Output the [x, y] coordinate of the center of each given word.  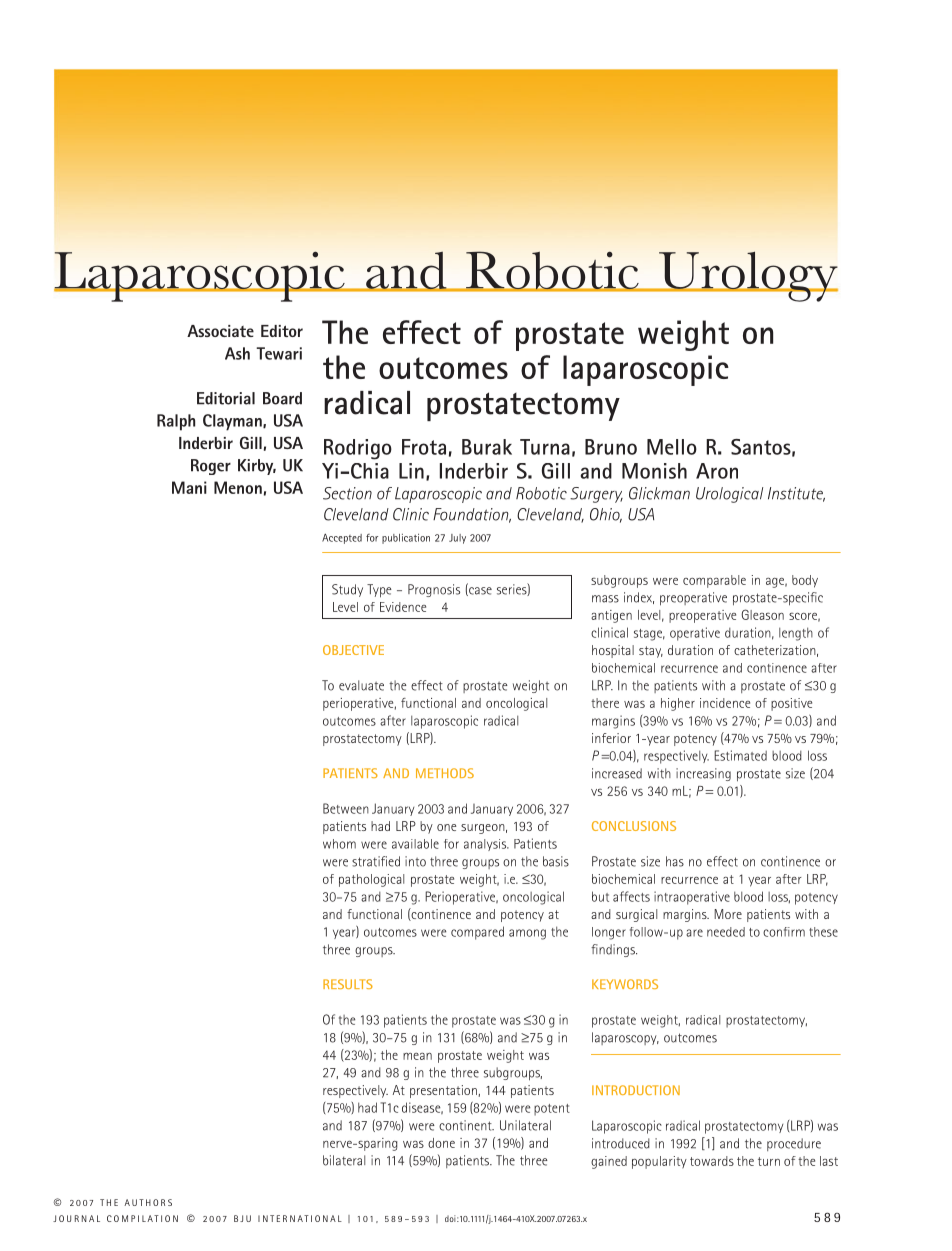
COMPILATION [142, 1218]
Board [282, 398]
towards [712, 1161]
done [441, 1143]
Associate [220, 331]
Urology [747, 276]
